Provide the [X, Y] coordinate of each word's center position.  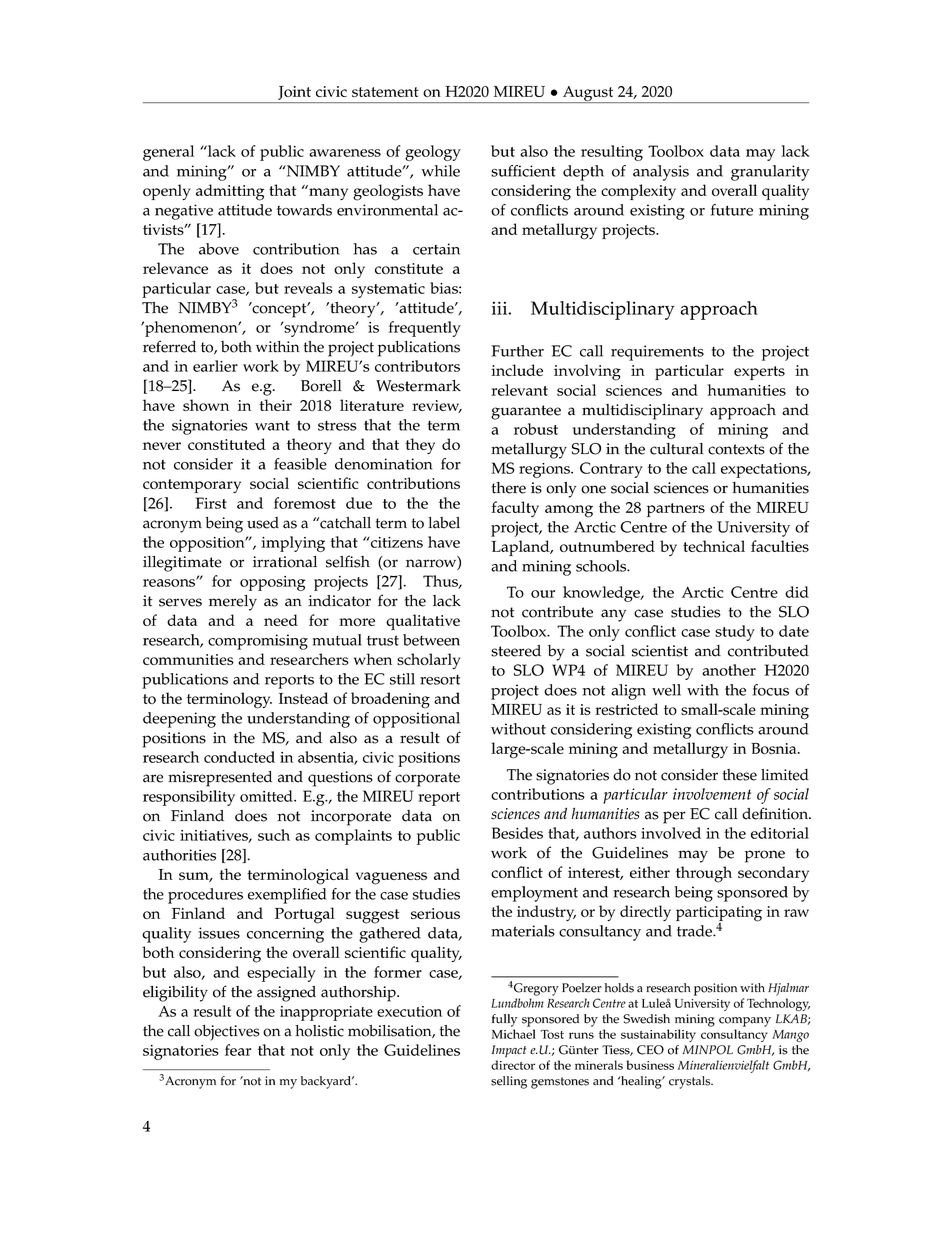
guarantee [526, 412]
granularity [770, 173]
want [272, 426]
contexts [736, 449]
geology [433, 153]
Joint [294, 93]
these [740, 775]
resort [440, 680]
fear [238, 1050]
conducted [239, 757]
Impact [509, 1051]
